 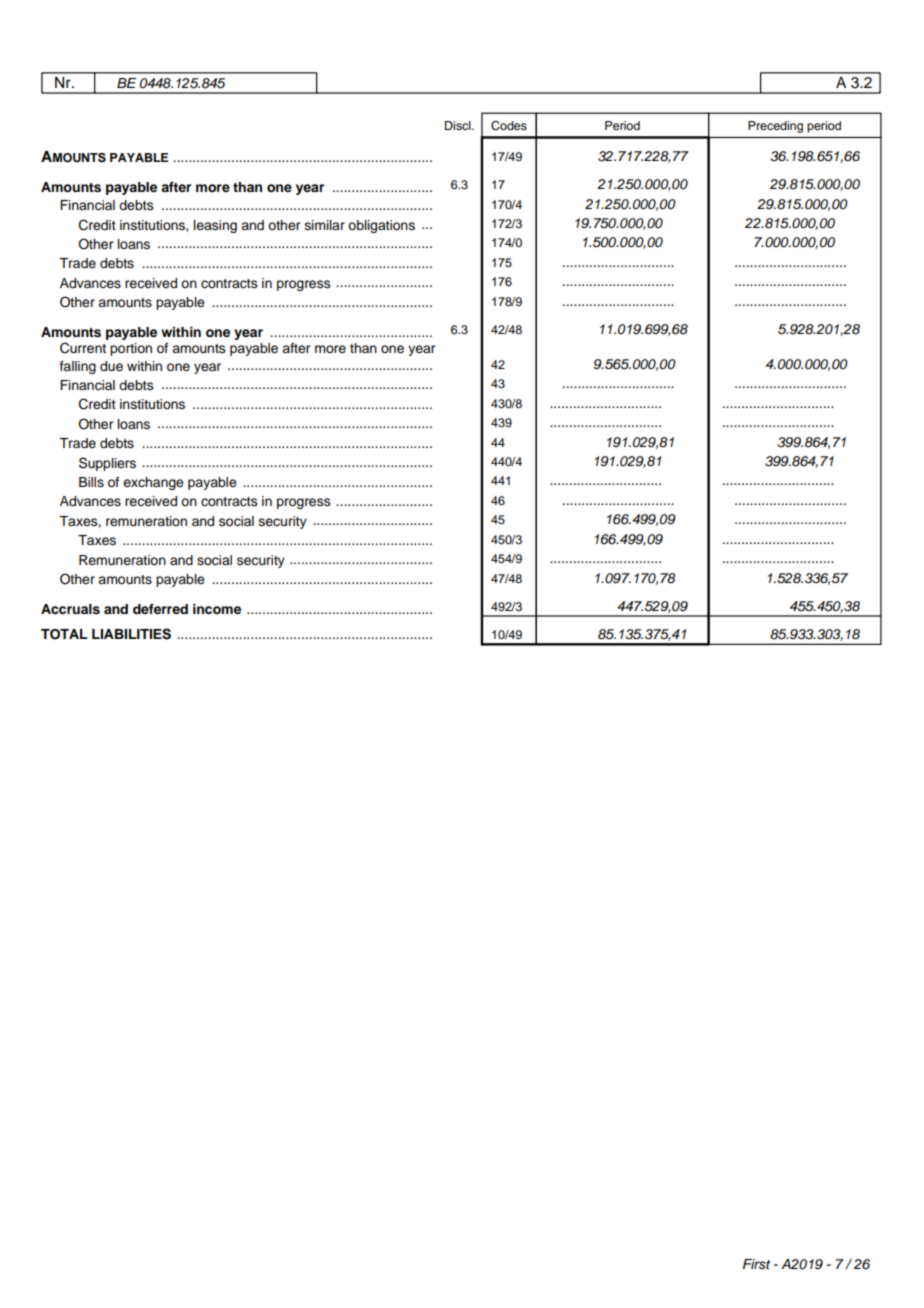 I want to click on TOTAL, so click(x=64, y=634).
